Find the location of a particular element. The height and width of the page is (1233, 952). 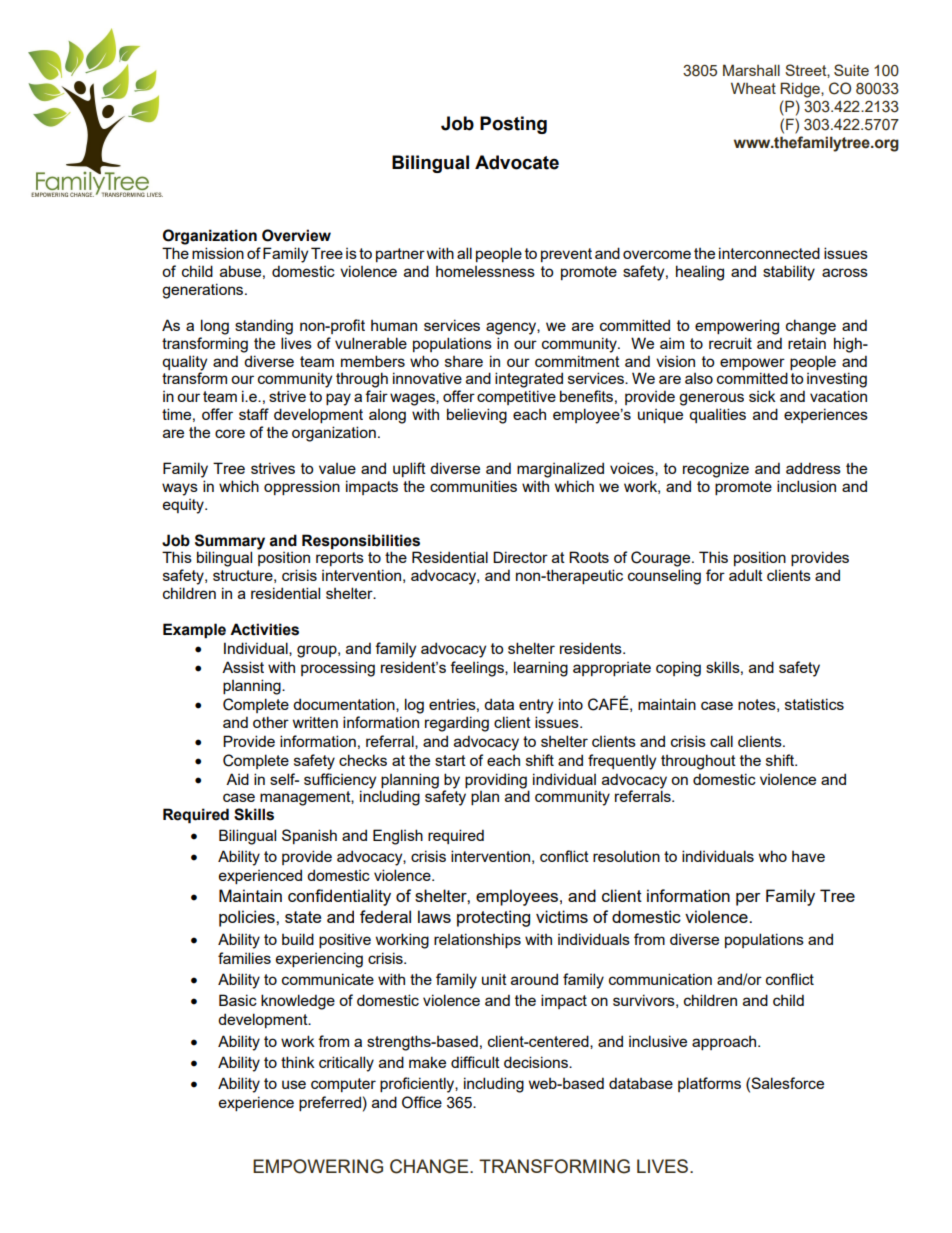

retain is located at coordinates (807, 343).
